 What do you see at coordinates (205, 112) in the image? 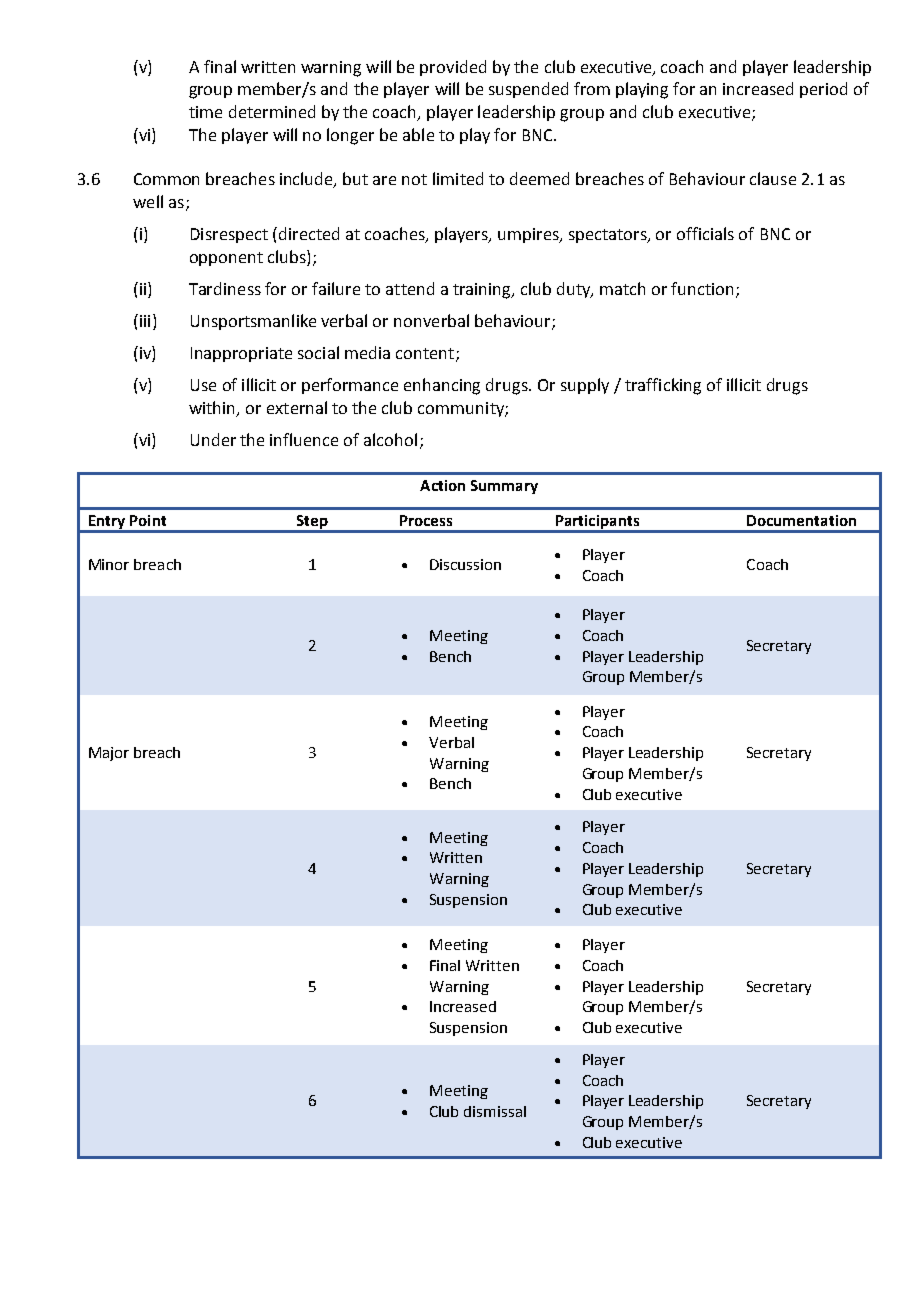
I see `time` at bounding box center [205, 112].
